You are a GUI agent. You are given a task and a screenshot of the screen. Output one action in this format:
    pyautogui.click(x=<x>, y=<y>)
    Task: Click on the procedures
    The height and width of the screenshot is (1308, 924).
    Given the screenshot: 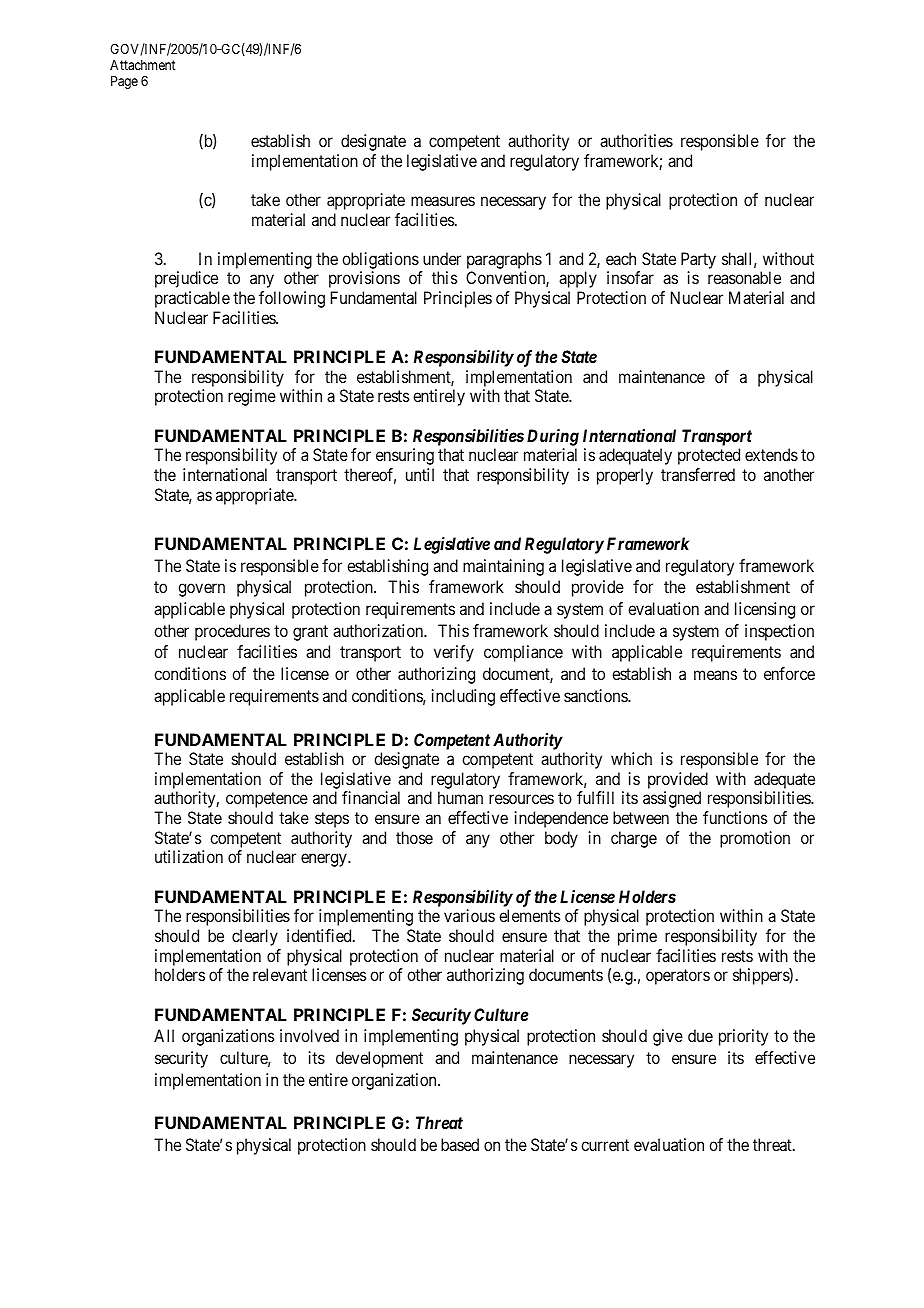 What is the action you would take?
    pyautogui.click(x=232, y=632)
